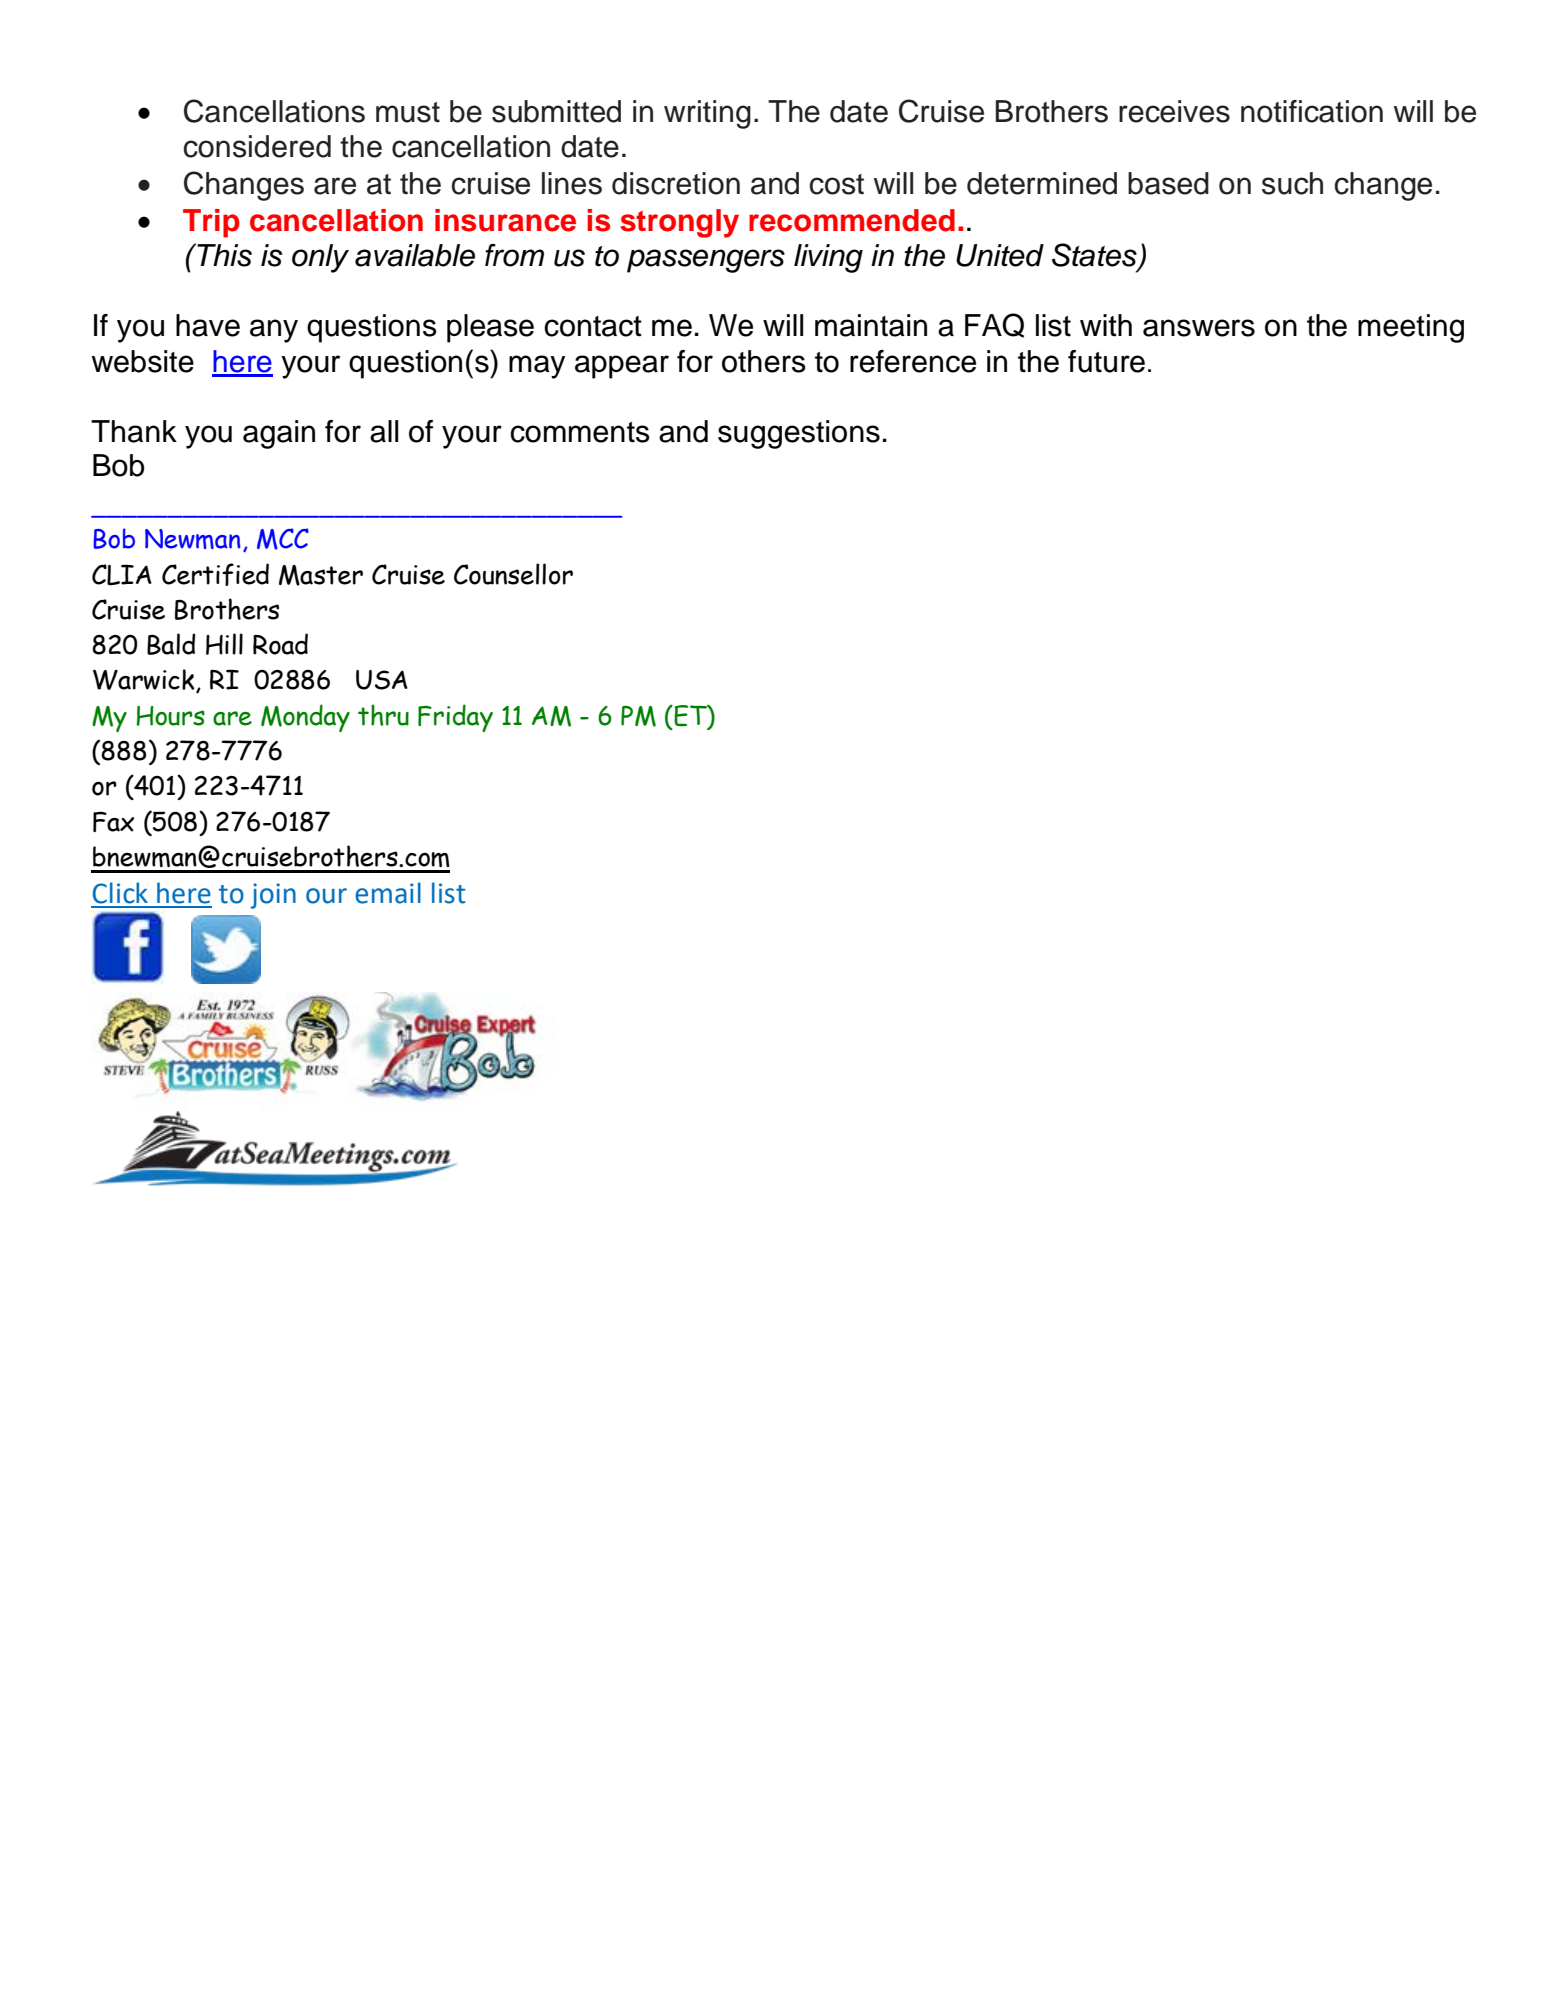  What do you see at coordinates (799, 434) in the screenshot?
I see `suggestions` at bounding box center [799, 434].
